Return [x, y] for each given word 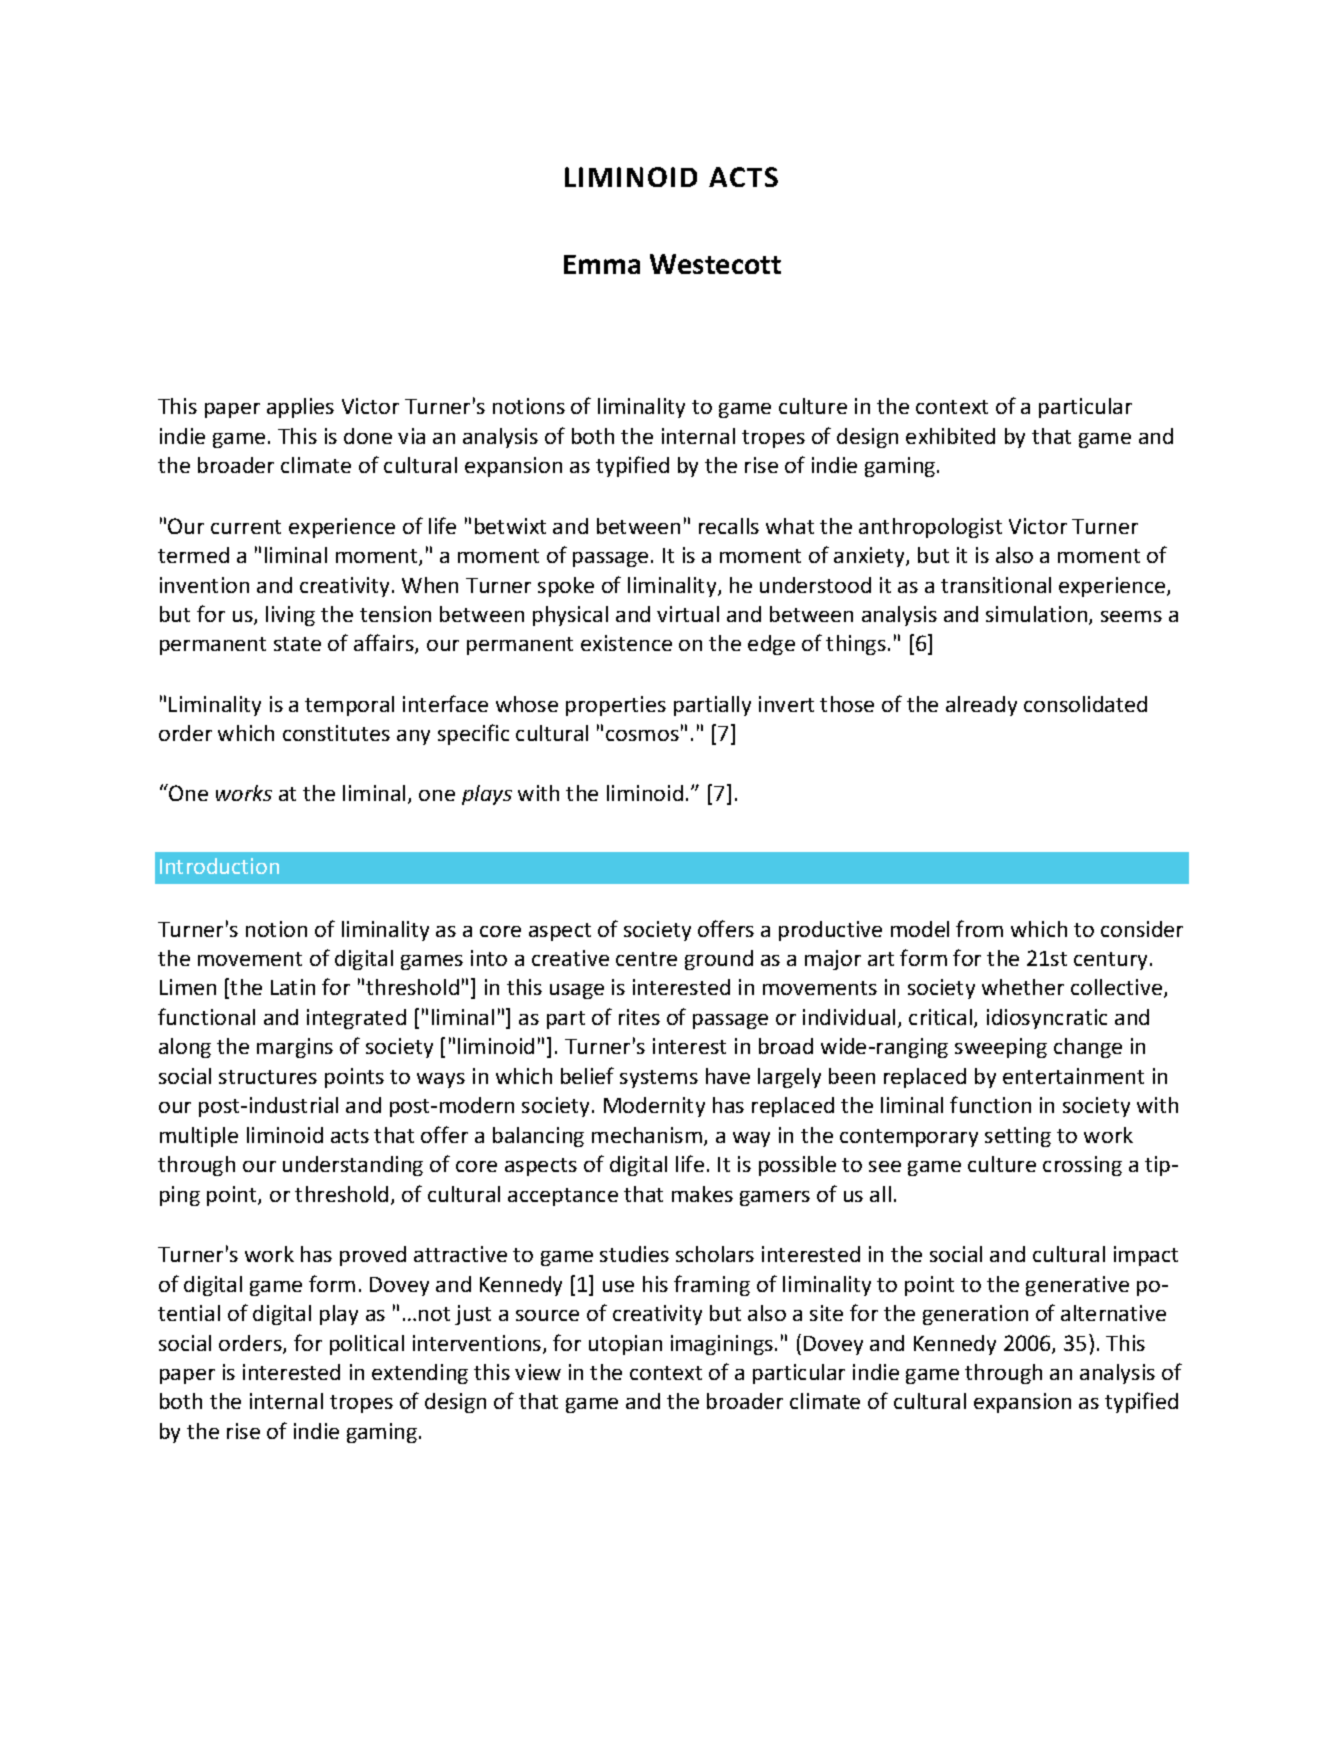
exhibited [950, 436]
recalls [729, 526]
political [367, 1345]
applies [300, 408]
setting [1018, 1137]
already [981, 706]
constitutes [336, 733]
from [979, 928]
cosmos [642, 735]
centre [646, 959]
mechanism [647, 1135]
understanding [353, 1166]
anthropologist [930, 528]
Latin [293, 987]
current [246, 527]
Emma [602, 264]
